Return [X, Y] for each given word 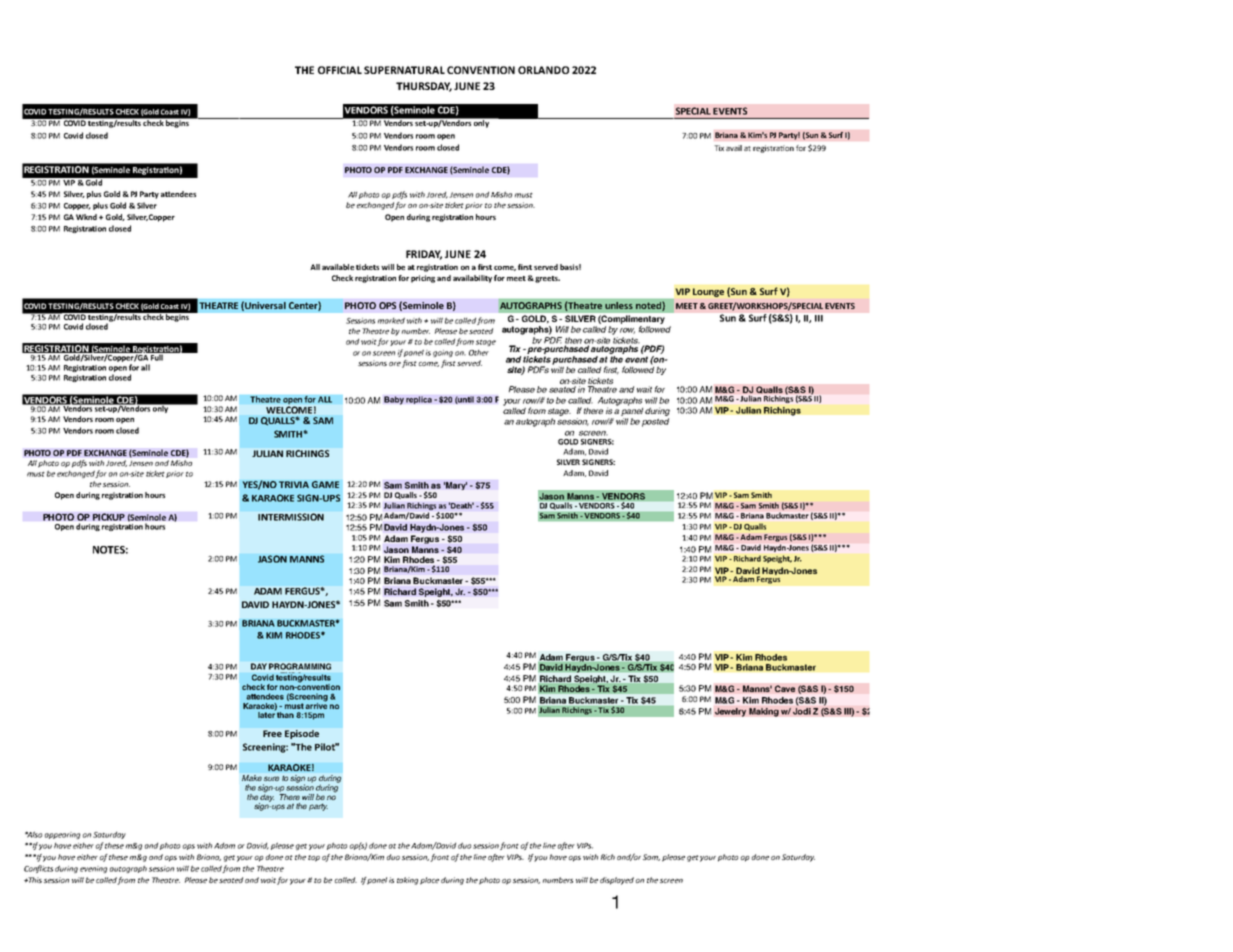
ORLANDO [543, 70]
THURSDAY [424, 87]
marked [391, 320]
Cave [785, 688]
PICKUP [109, 517]
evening [93, 869]
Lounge [708, 292]
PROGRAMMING [300, 666]
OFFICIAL [340, 70]
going [443, 353]
